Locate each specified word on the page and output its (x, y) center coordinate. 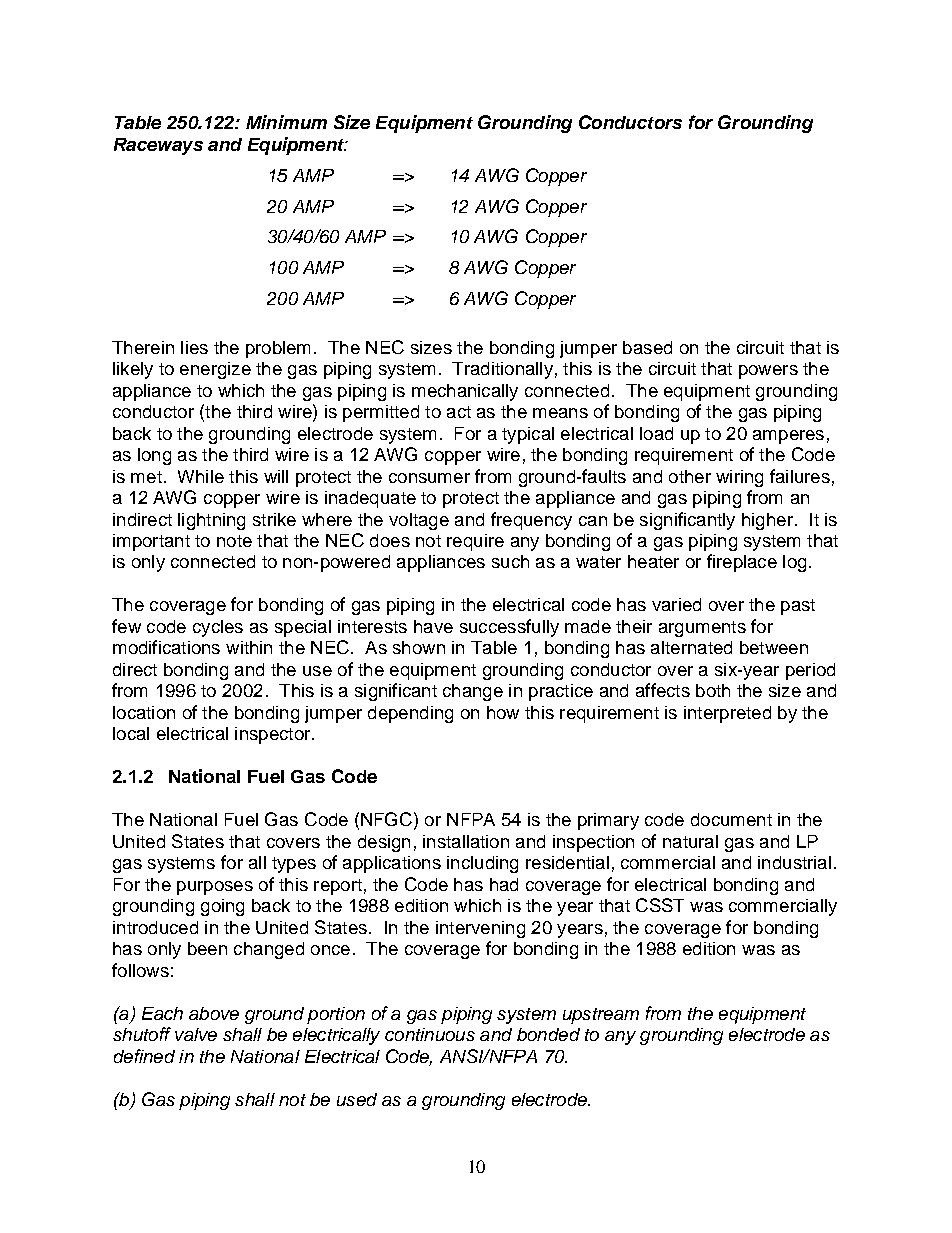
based (647, 347)
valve (196, 1034)
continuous (430, 1034)
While (201, 476)
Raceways (158, 146)
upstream (601, 1016)
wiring (739, 478)
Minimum (286, 122)
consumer (429, 478)
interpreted (727, 714)
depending (410, 714)
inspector (274, 735)
